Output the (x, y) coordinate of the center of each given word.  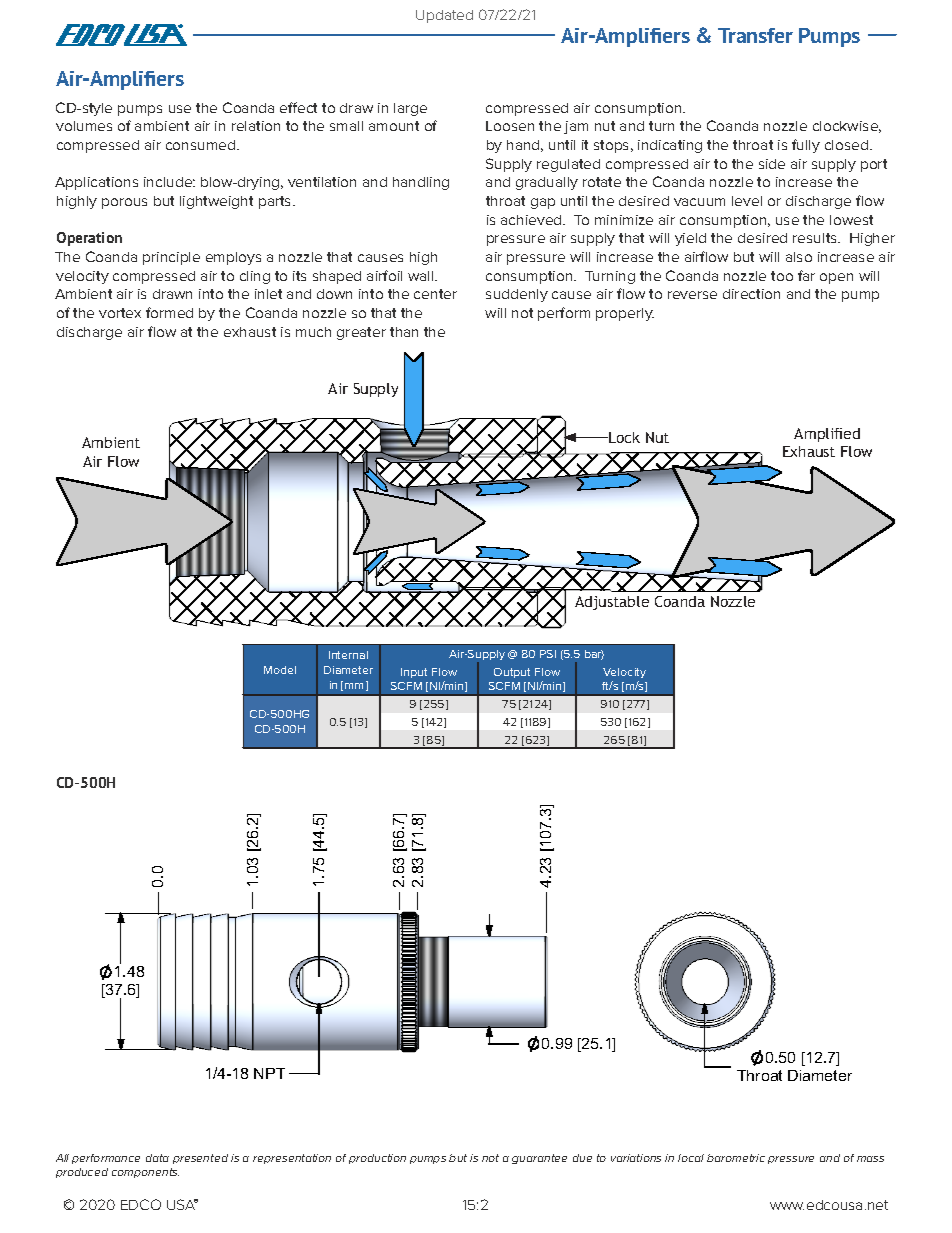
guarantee (539, 1159)
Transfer (755, 35)
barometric (736, 1158)
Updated (444, 16)
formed (169, 312)
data (157, 1158)
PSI (548, 654)
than (404, 332)
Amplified (827, 435)
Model (280, 670)
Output (512, 673)
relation (256, 126)
